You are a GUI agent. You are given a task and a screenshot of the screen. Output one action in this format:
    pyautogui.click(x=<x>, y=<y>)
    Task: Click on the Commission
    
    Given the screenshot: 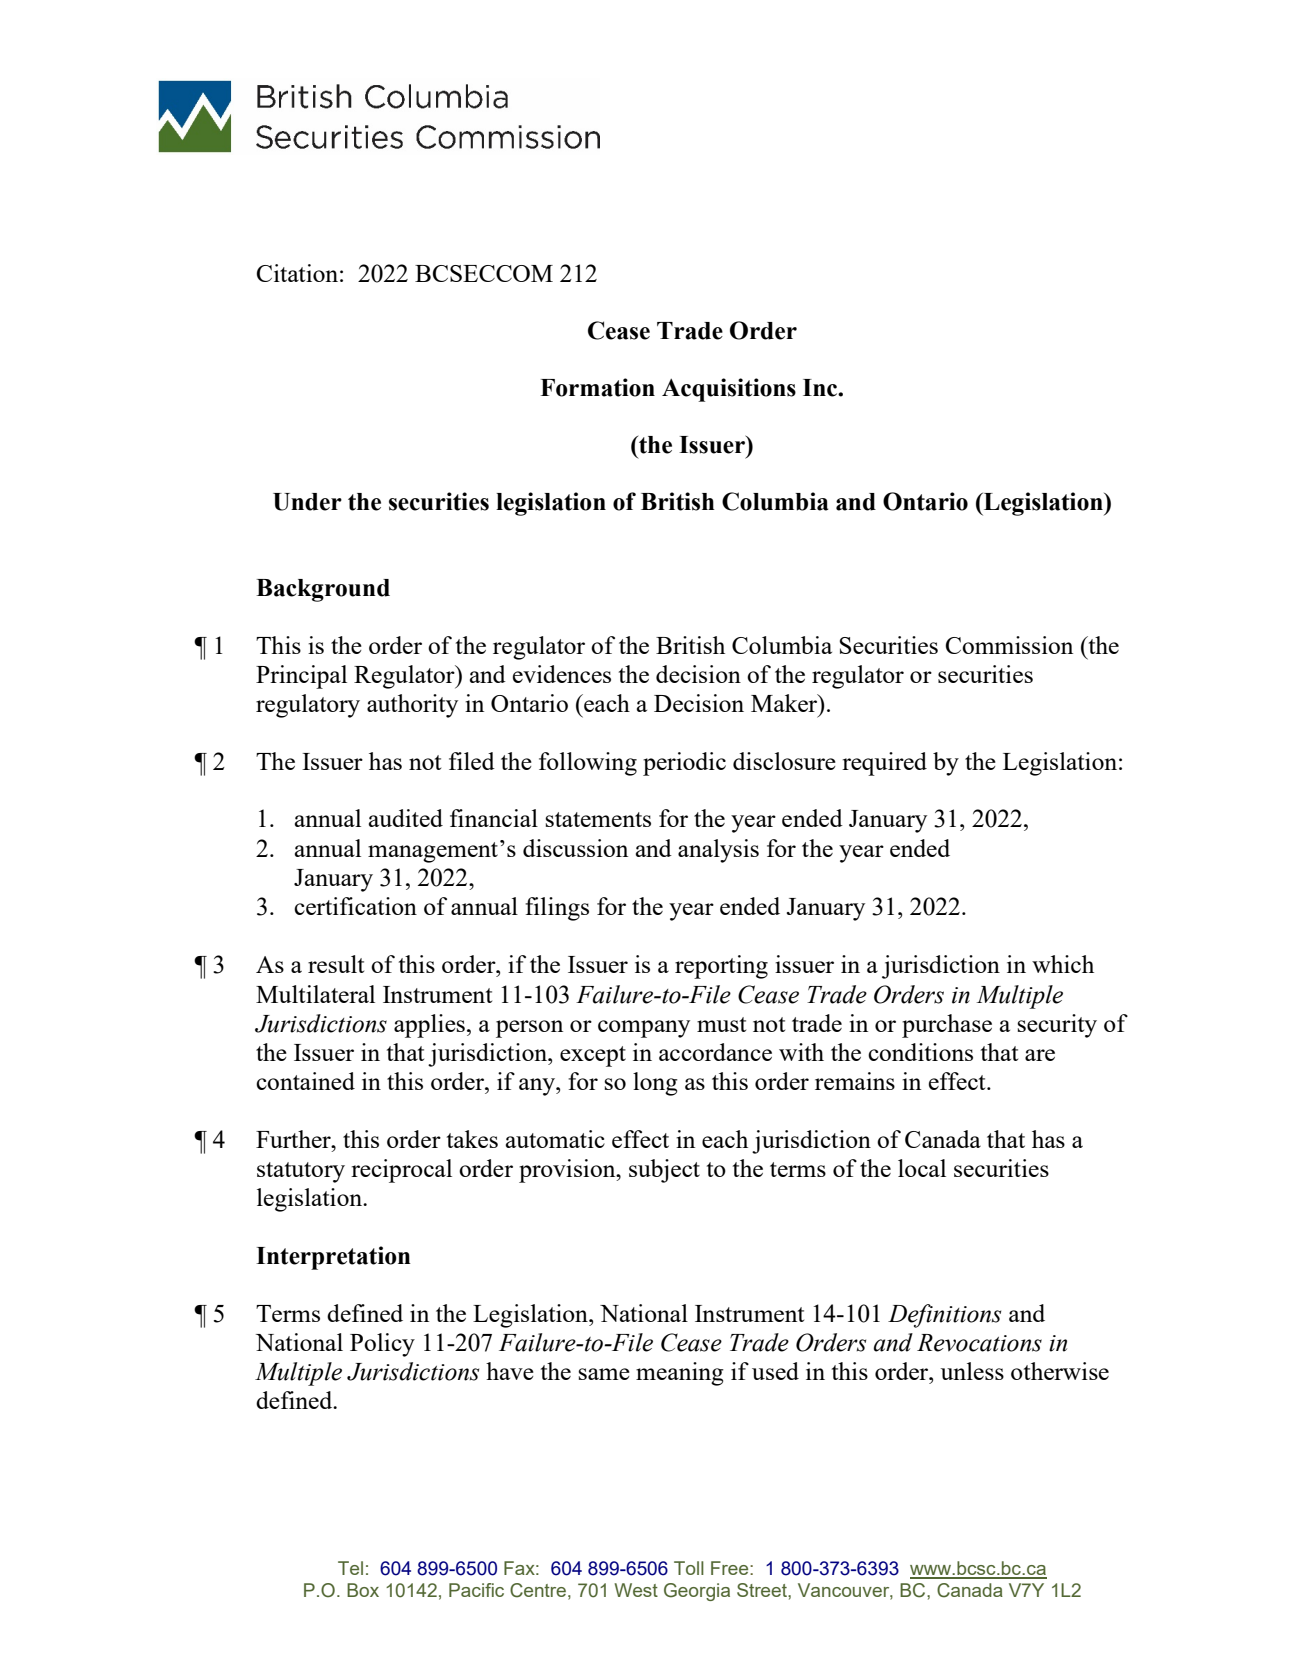 What is the action you would take?
    pyautogui.click(x=1009, y=645)
